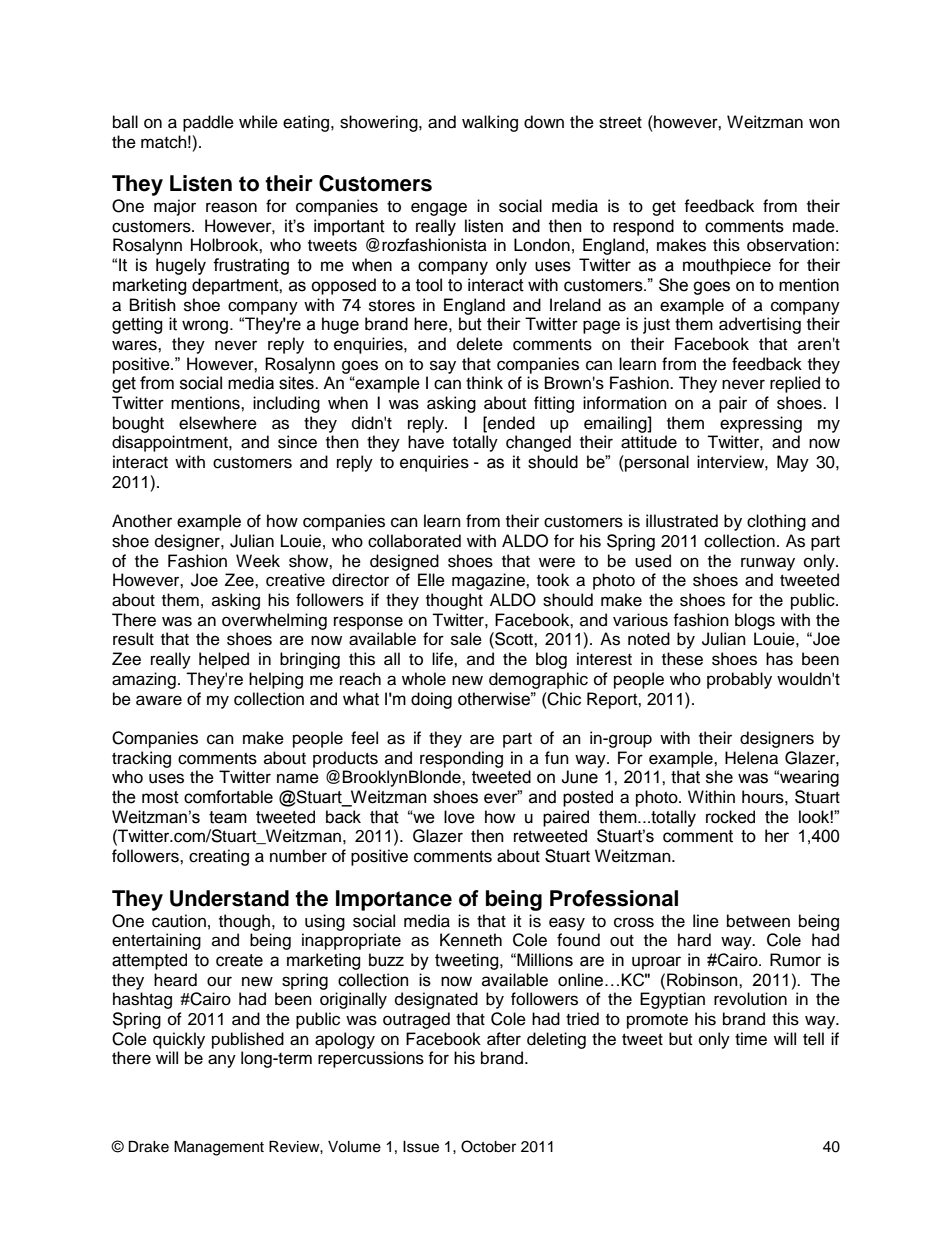 The image size is (952, 1233). I want to click on won, so click(824, 123).
